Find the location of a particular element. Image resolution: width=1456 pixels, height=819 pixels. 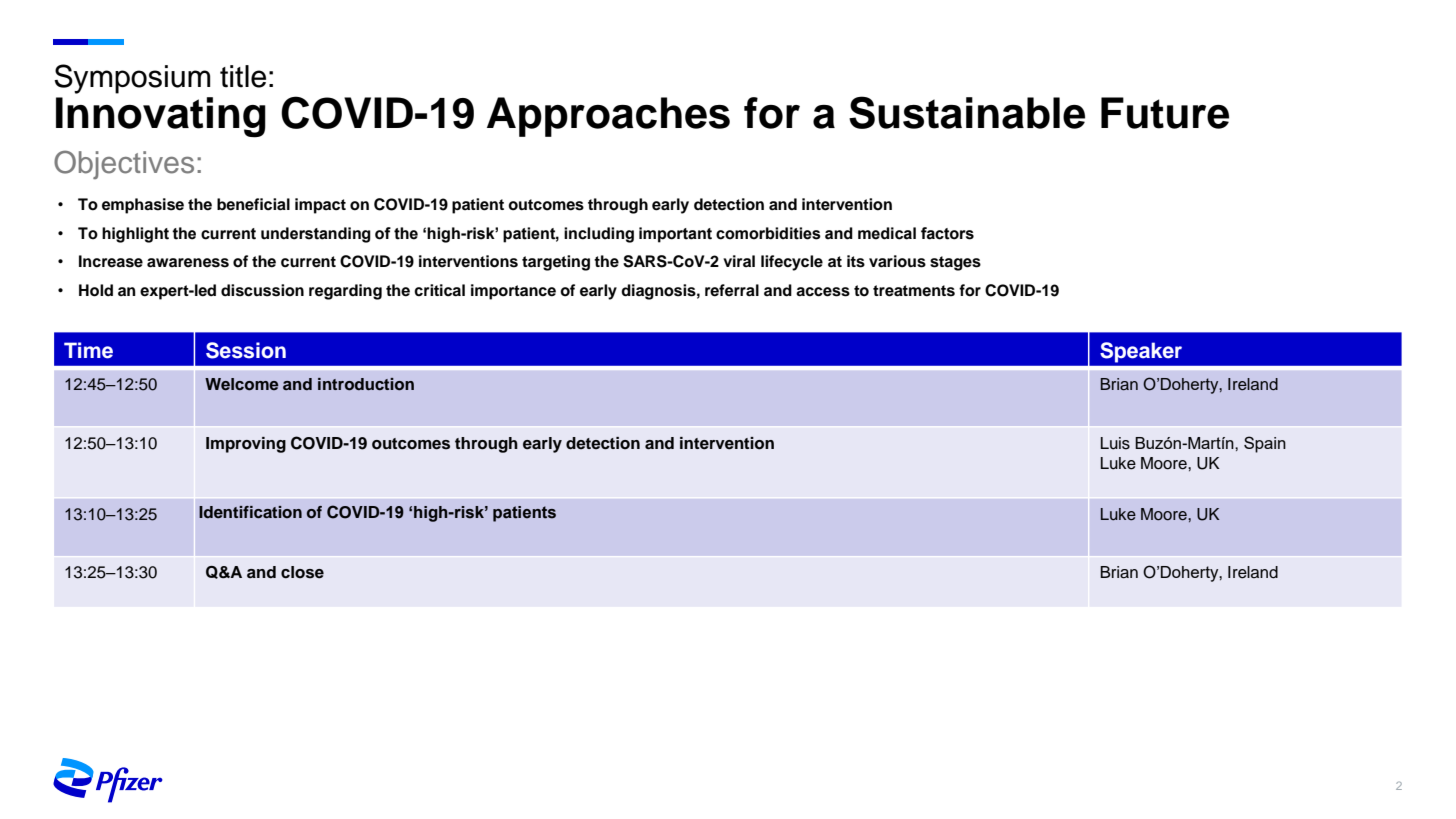

referral is located at coordinates (732, 290).
